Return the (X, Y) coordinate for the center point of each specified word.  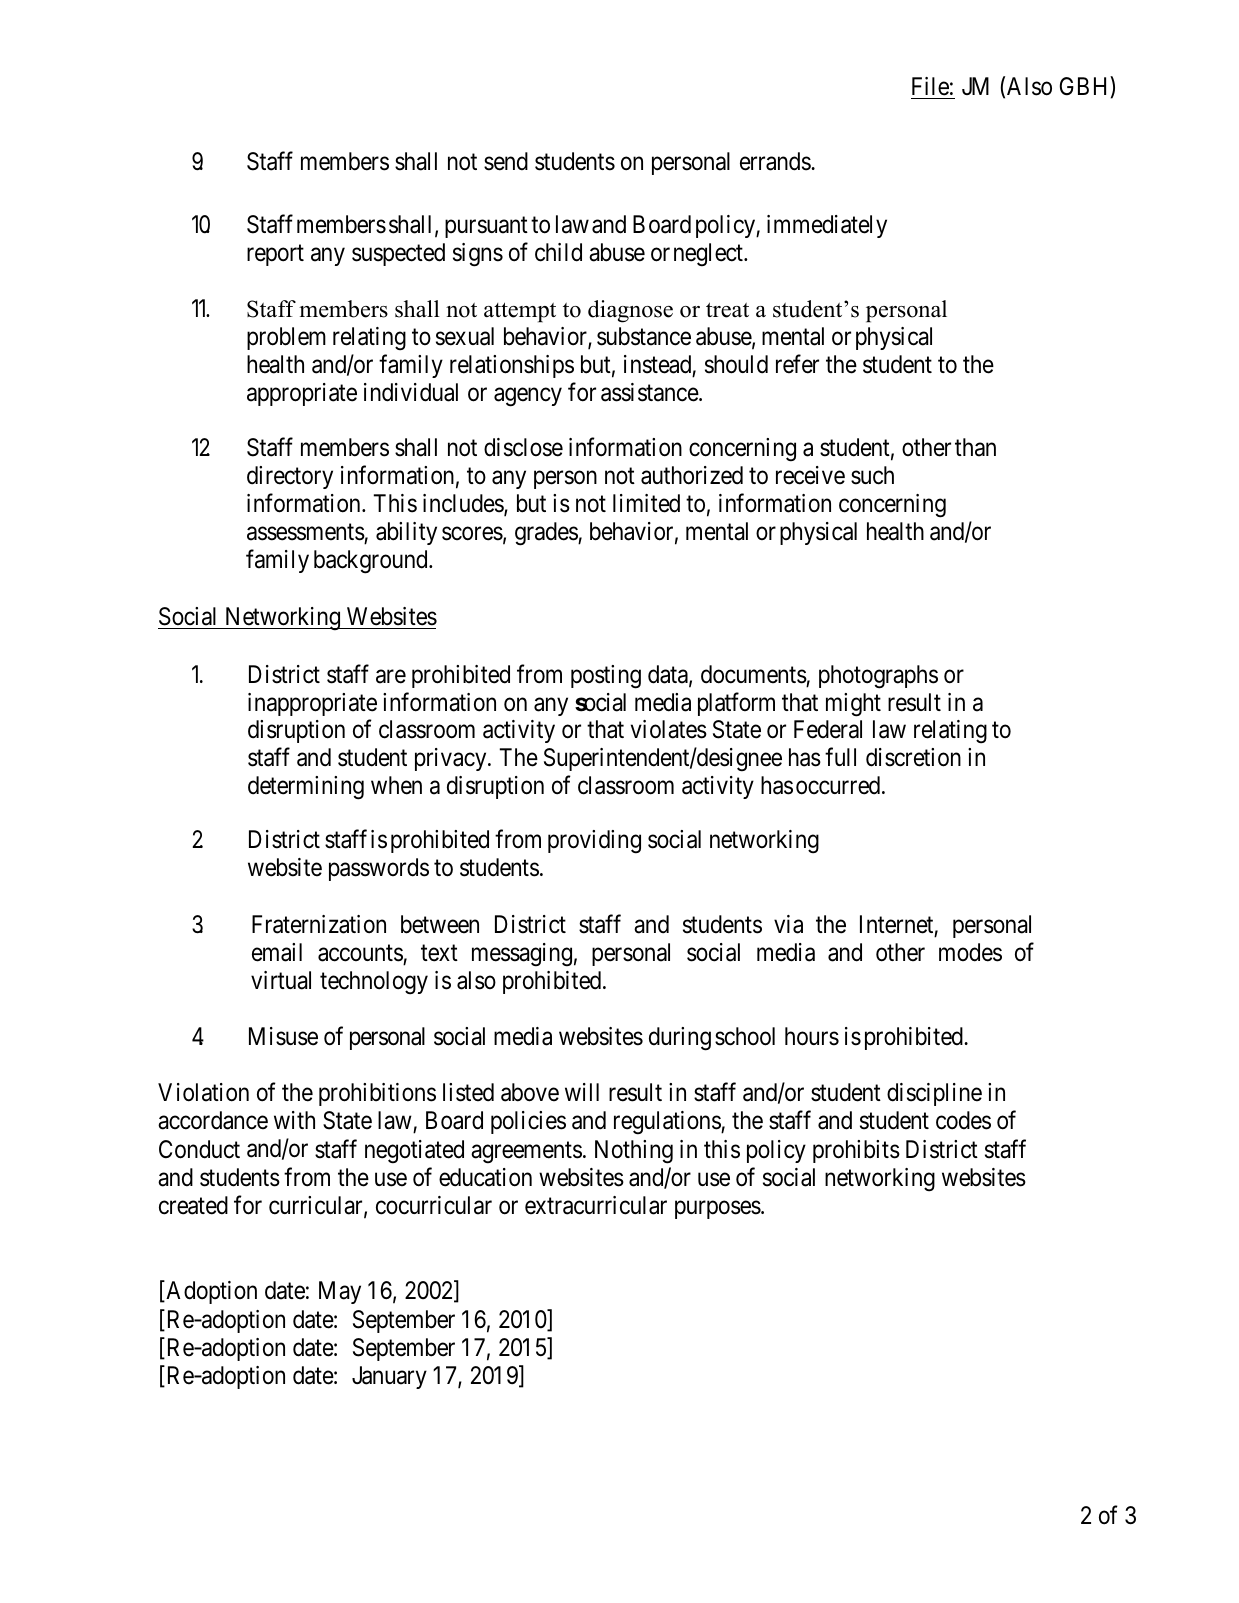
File (930, 86)
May (340, 1292)
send (506, 161)
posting (606, 677)
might (853, 705)
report (275, 255)
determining (306, 788)
